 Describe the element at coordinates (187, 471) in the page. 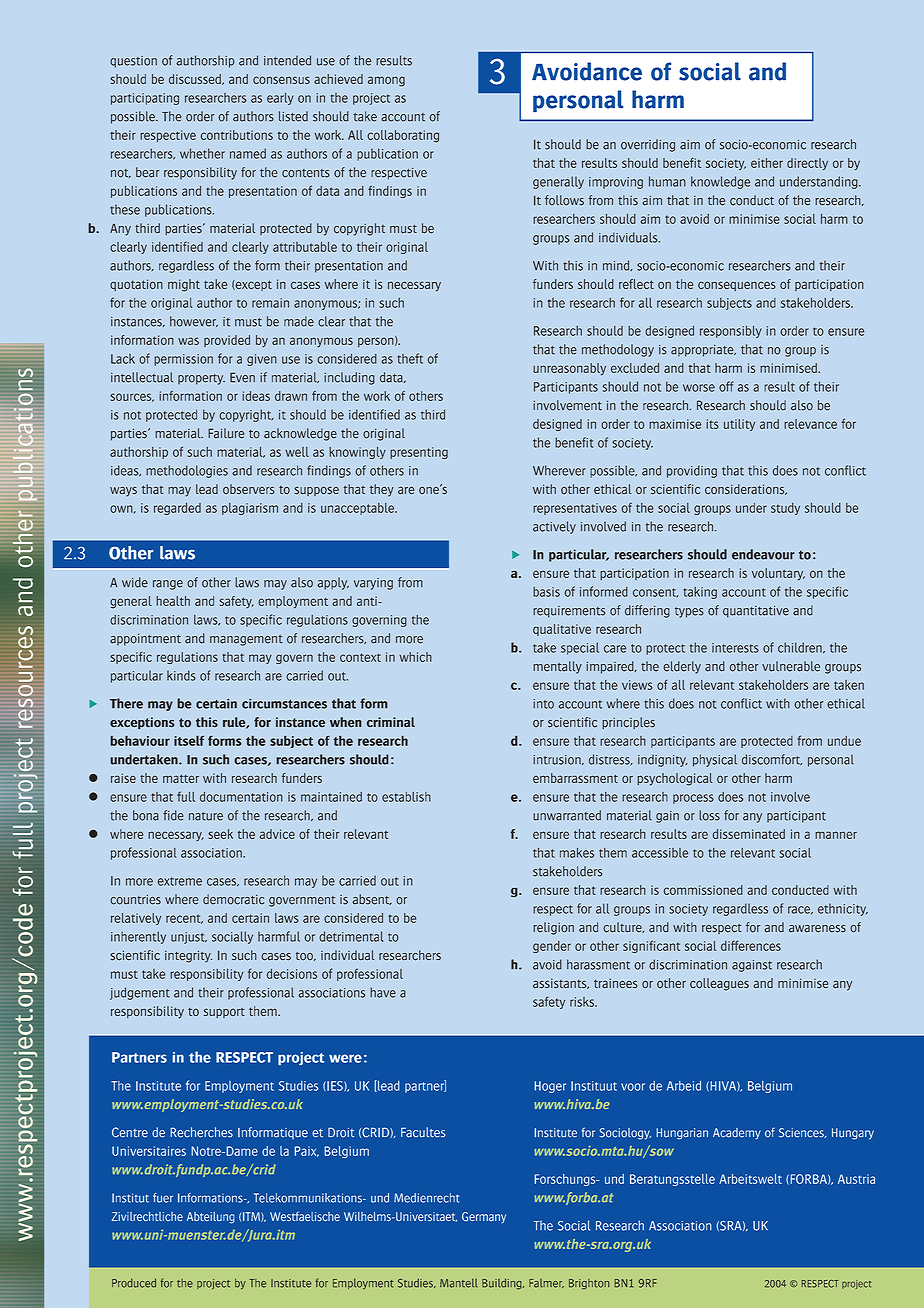

I see `methodologies` at that location.
